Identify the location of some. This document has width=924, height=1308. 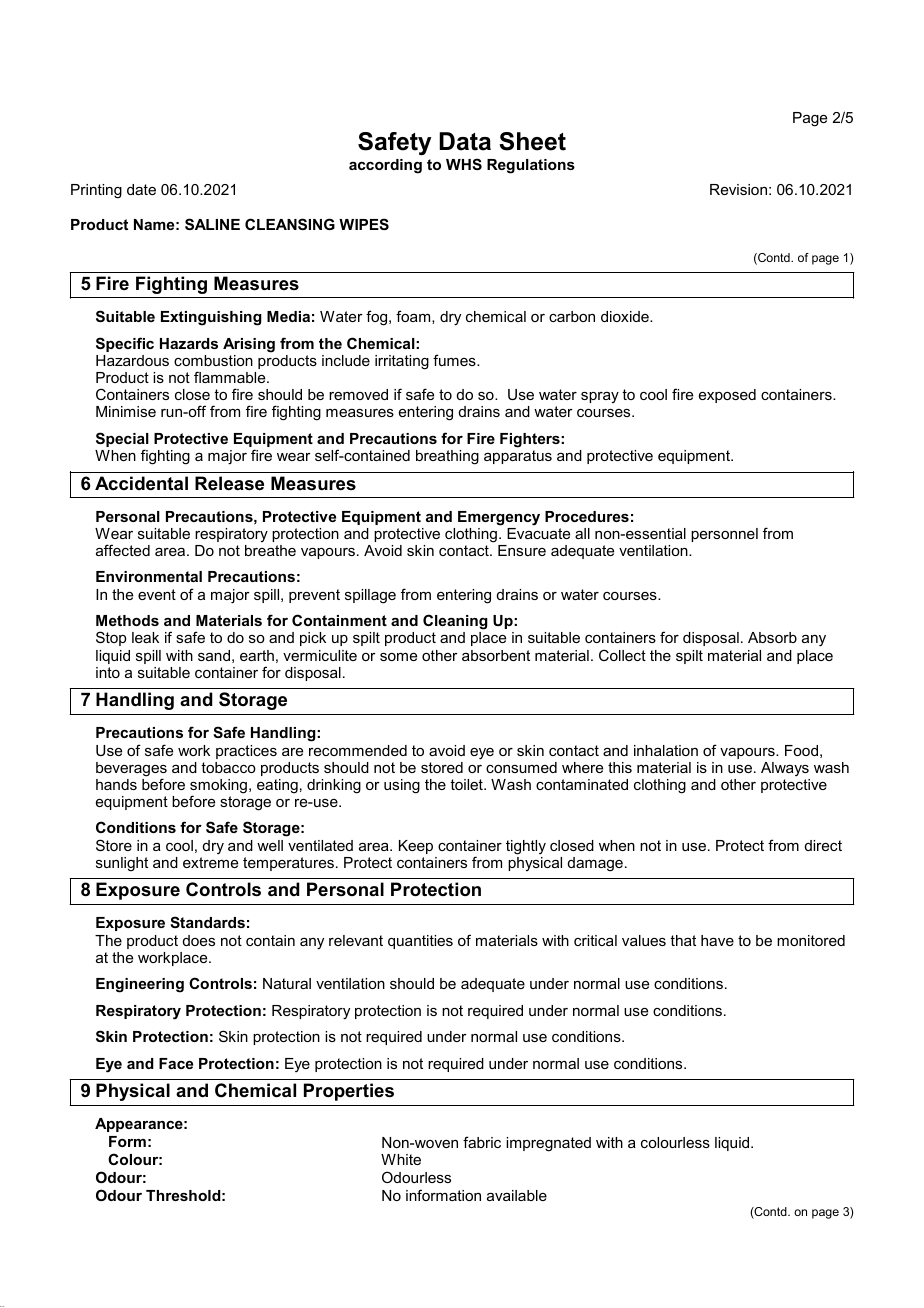
(398, 657).
